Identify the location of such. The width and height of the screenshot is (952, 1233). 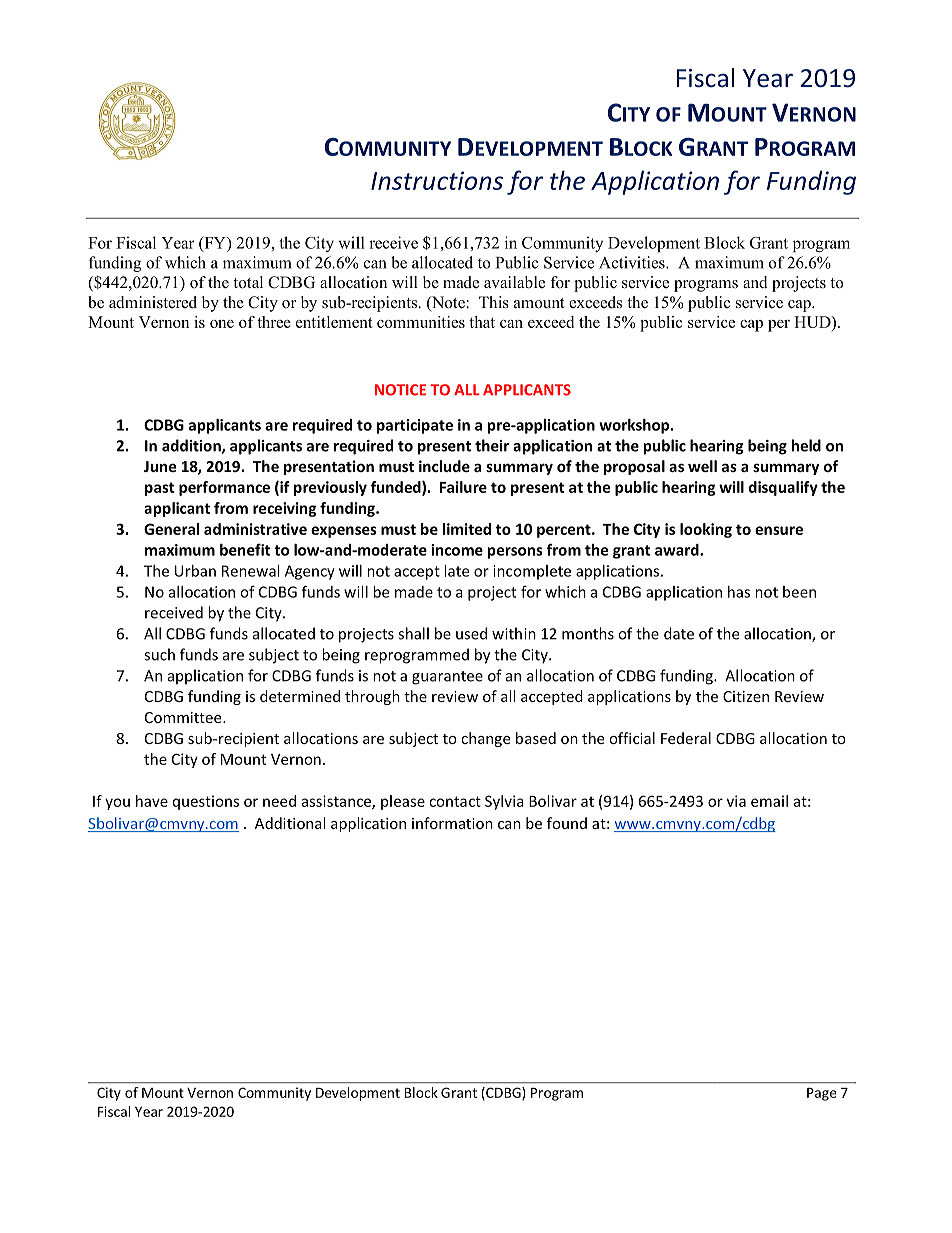
(159, 654).
